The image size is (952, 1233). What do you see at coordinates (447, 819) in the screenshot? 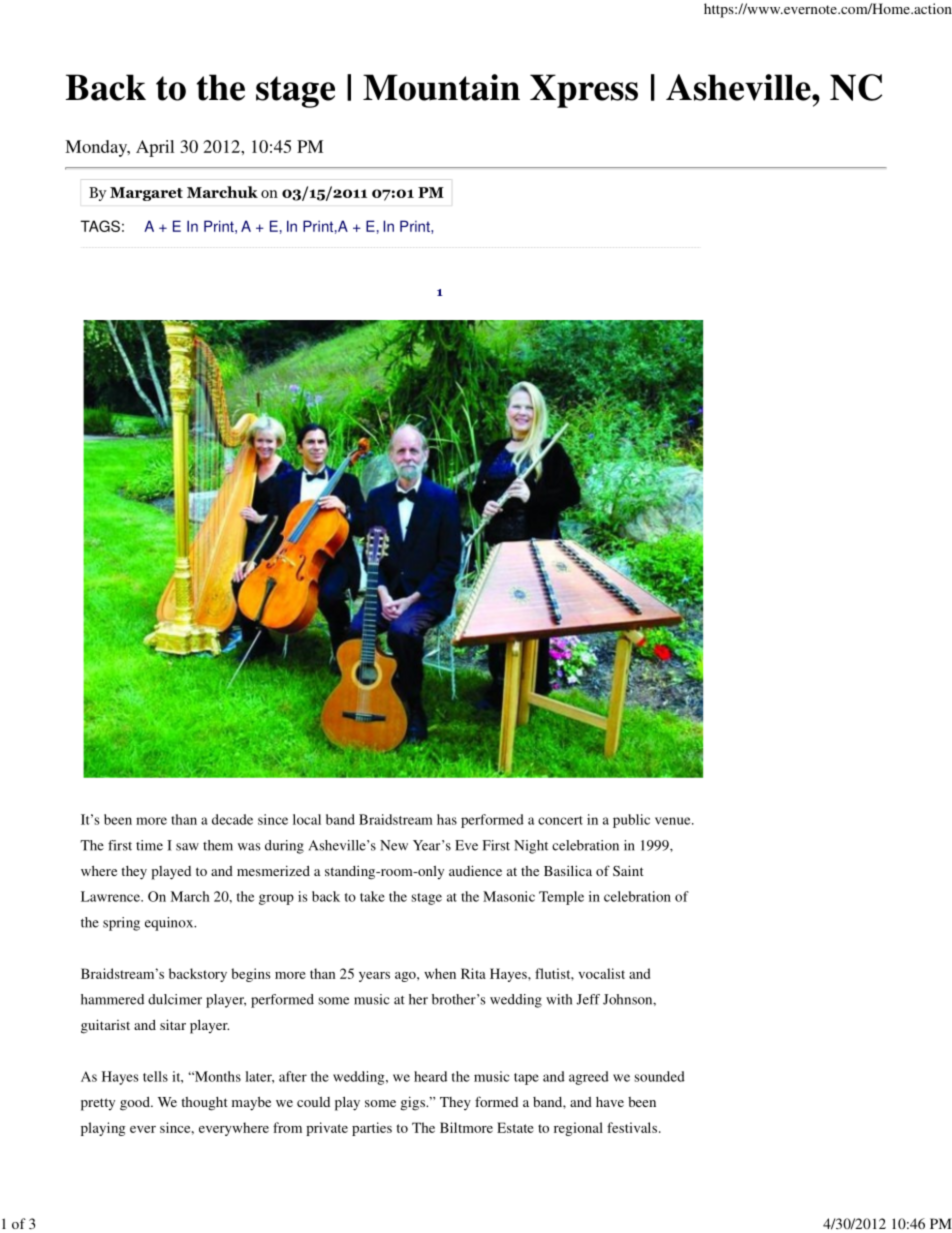
I see `has` at bounding box center [447, 819].
